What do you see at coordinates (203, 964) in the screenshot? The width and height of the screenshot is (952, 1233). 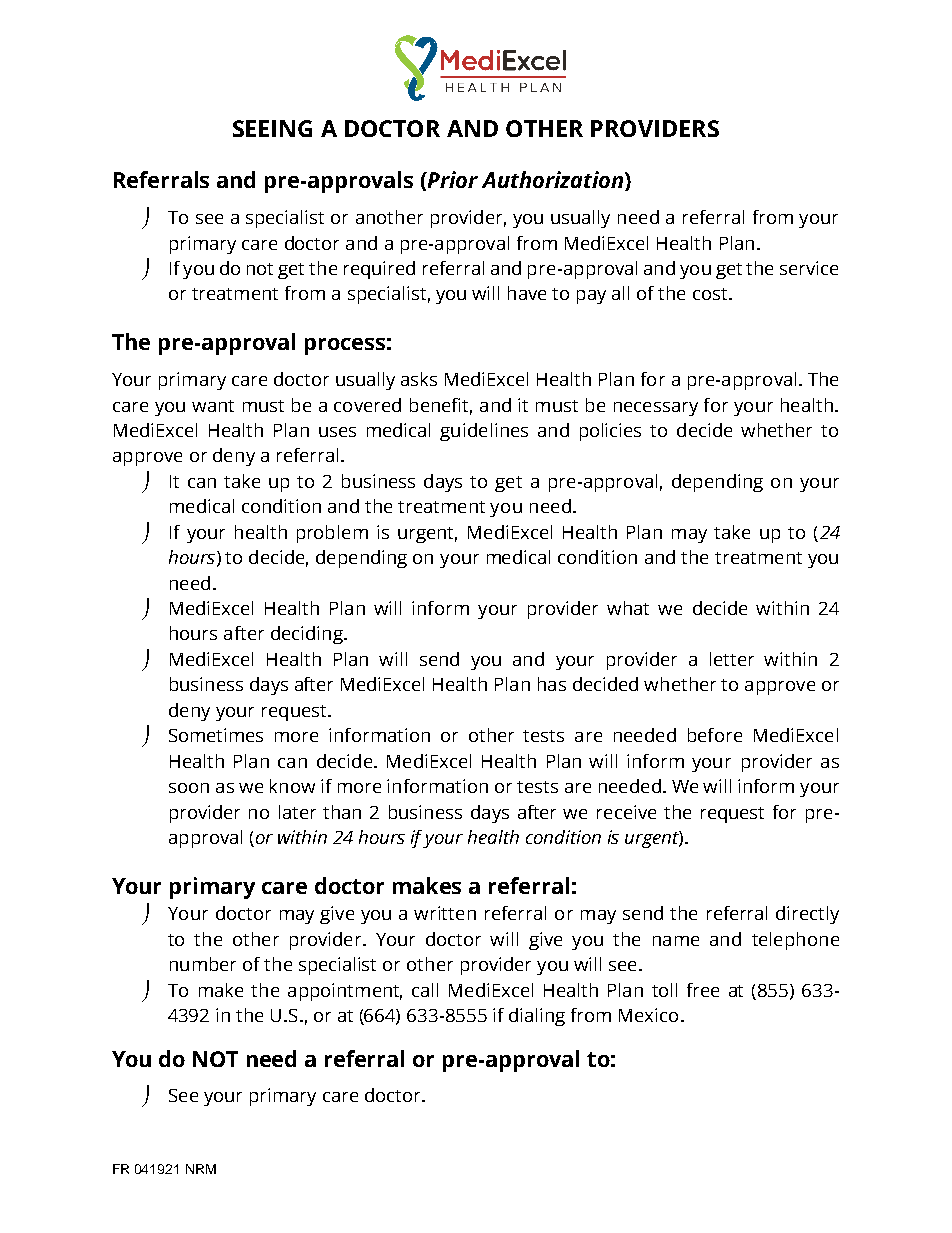 I see `number` at bounding box center [203, 964].
